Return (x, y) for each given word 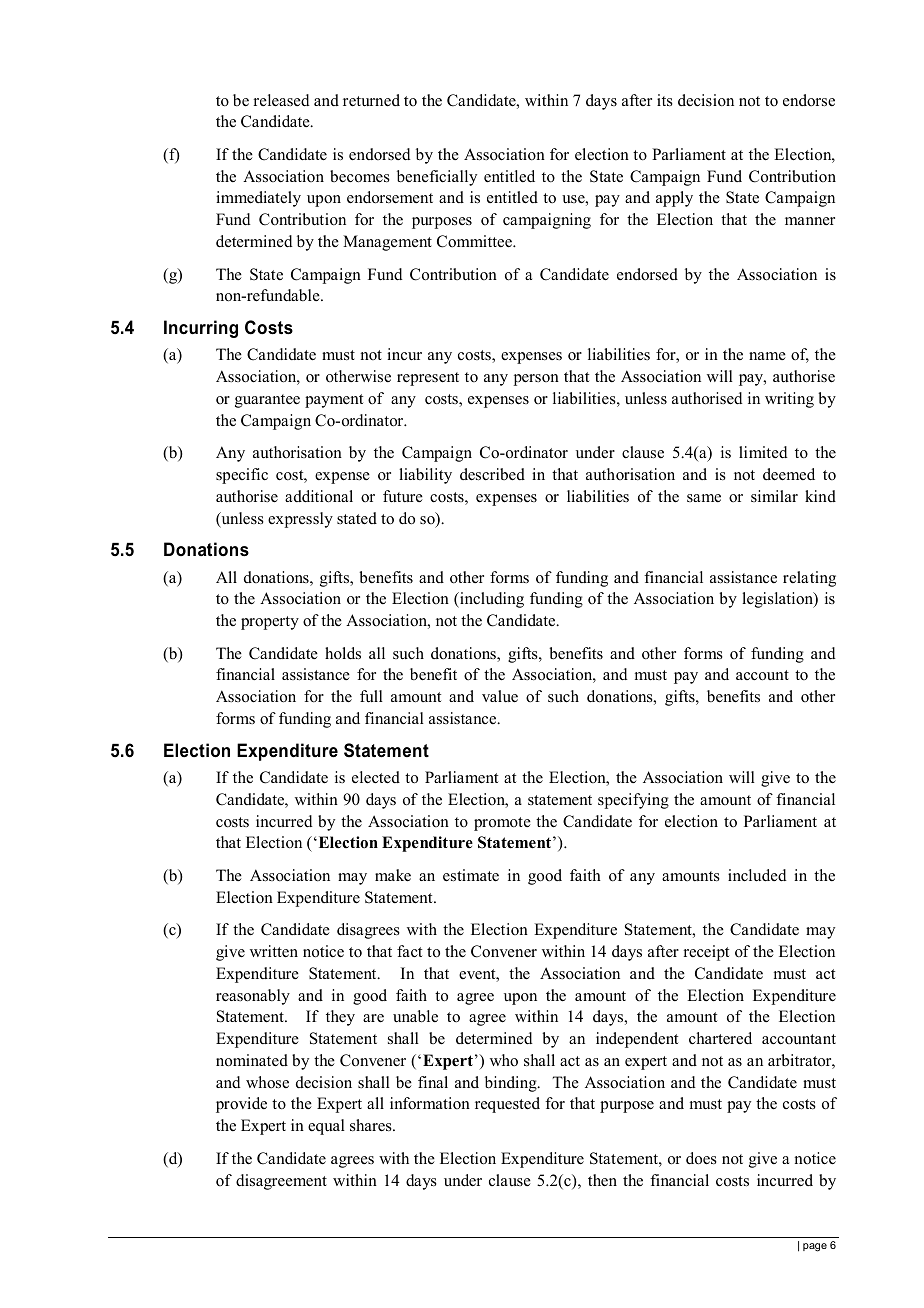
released (282, 100)
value (500, 696)
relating (809, 579)
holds (343, 653)
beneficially (437, 178)
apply (674, 199)
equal (326, 1127)
